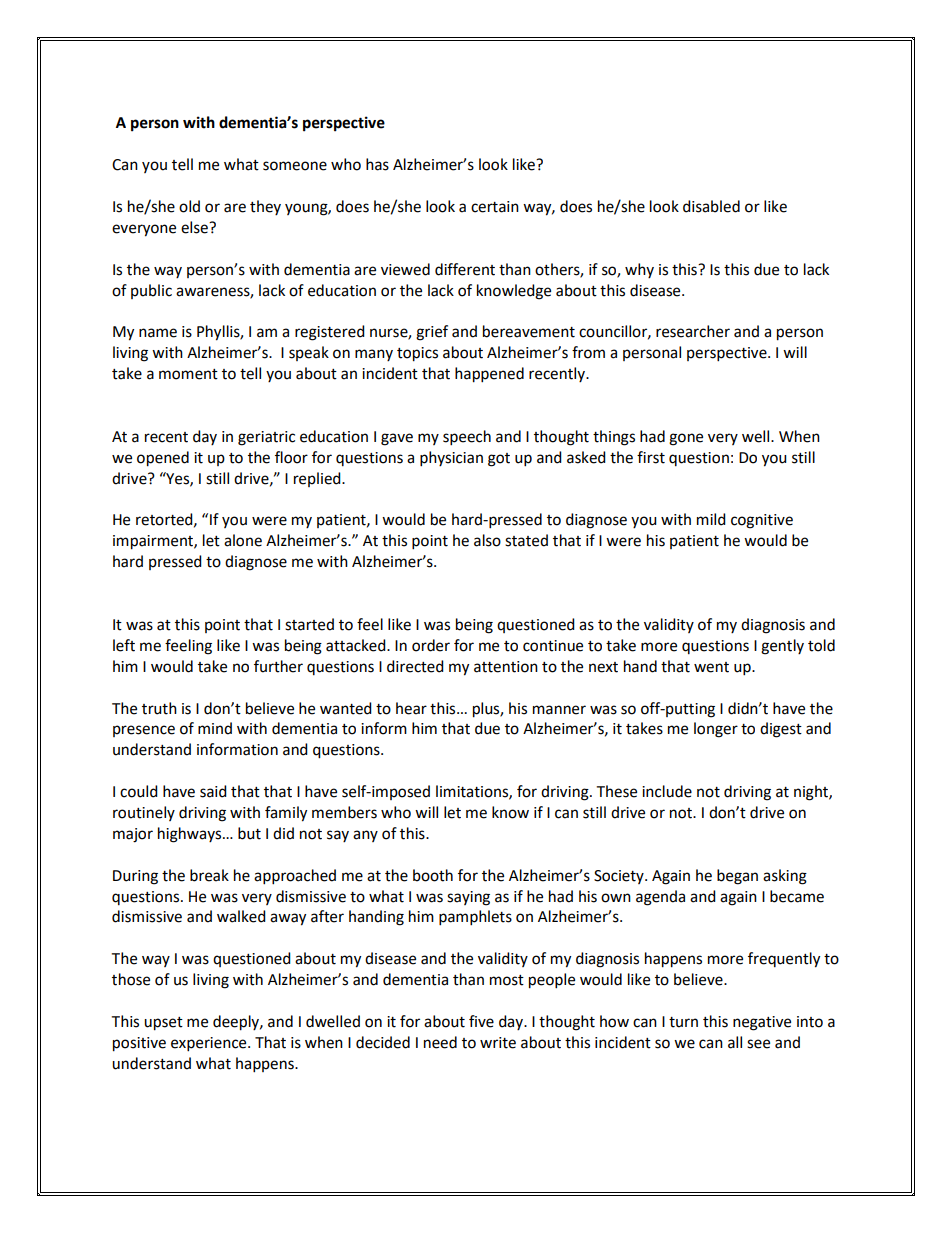  What do you see at coordinates (411, 708) in the screenshot?
I see `hear` at bounding box center [411, 708].
